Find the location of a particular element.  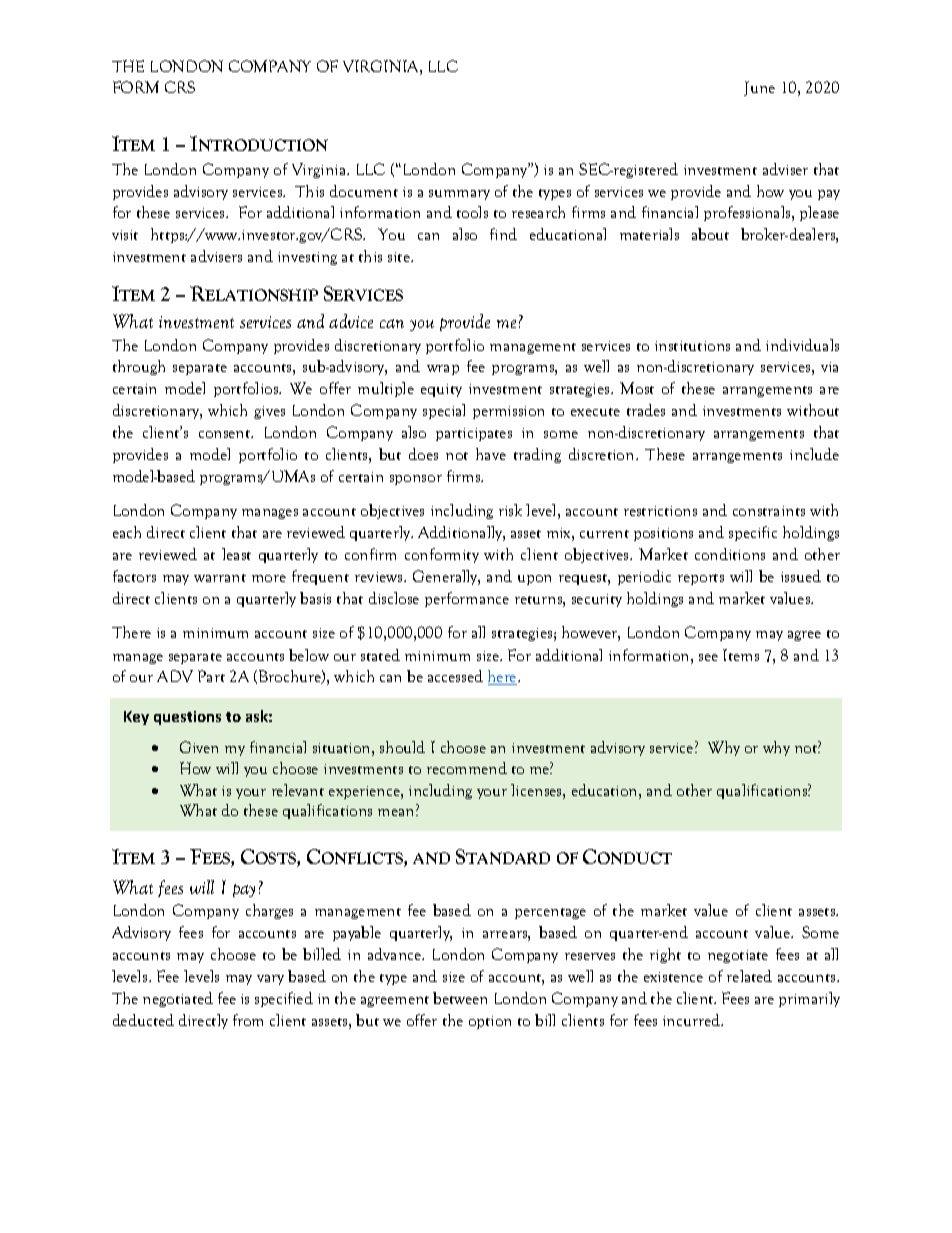

have is located at coordinates (491, 454).
